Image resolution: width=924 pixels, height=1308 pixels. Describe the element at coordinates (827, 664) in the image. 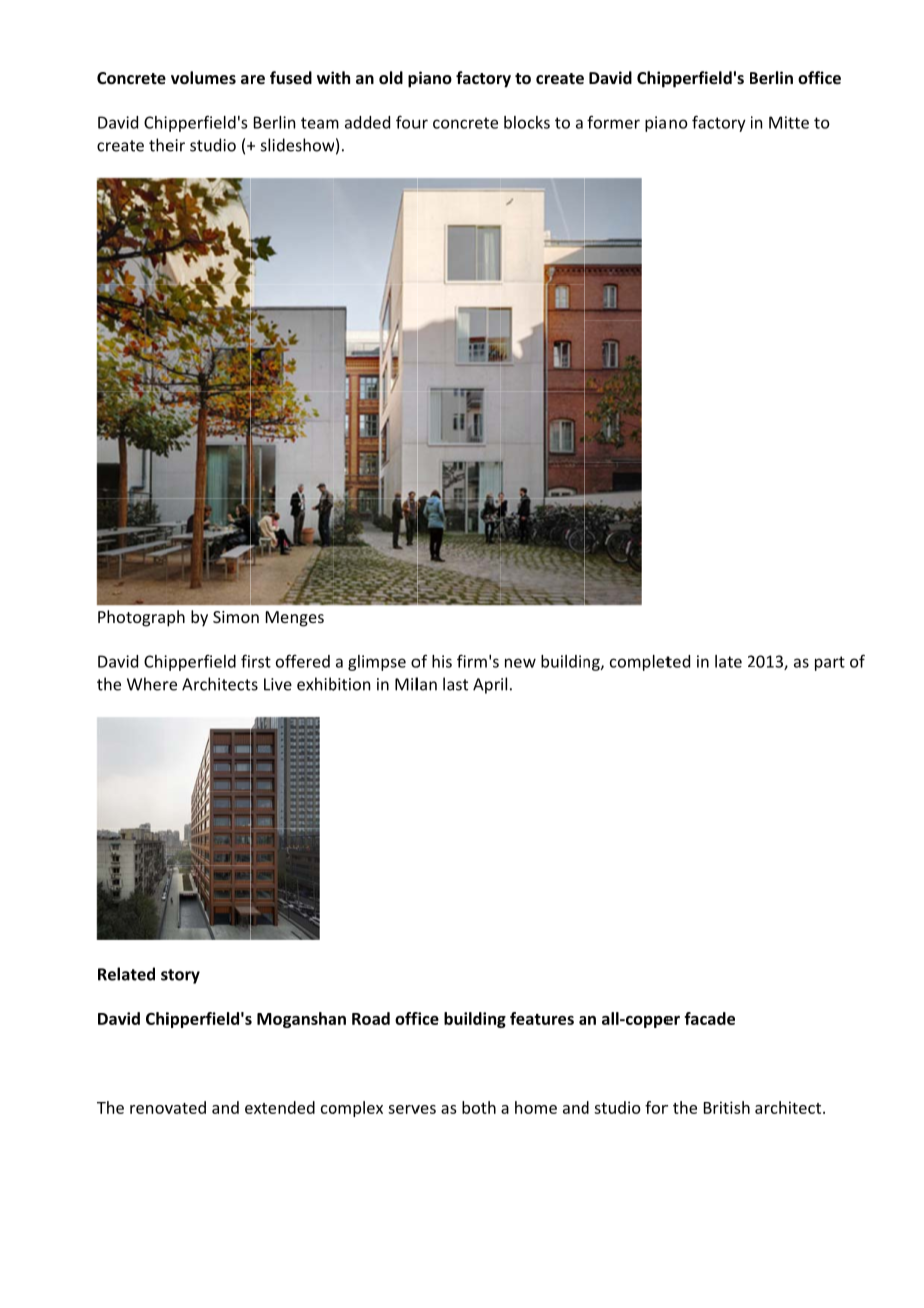

I see `par` at that location.
